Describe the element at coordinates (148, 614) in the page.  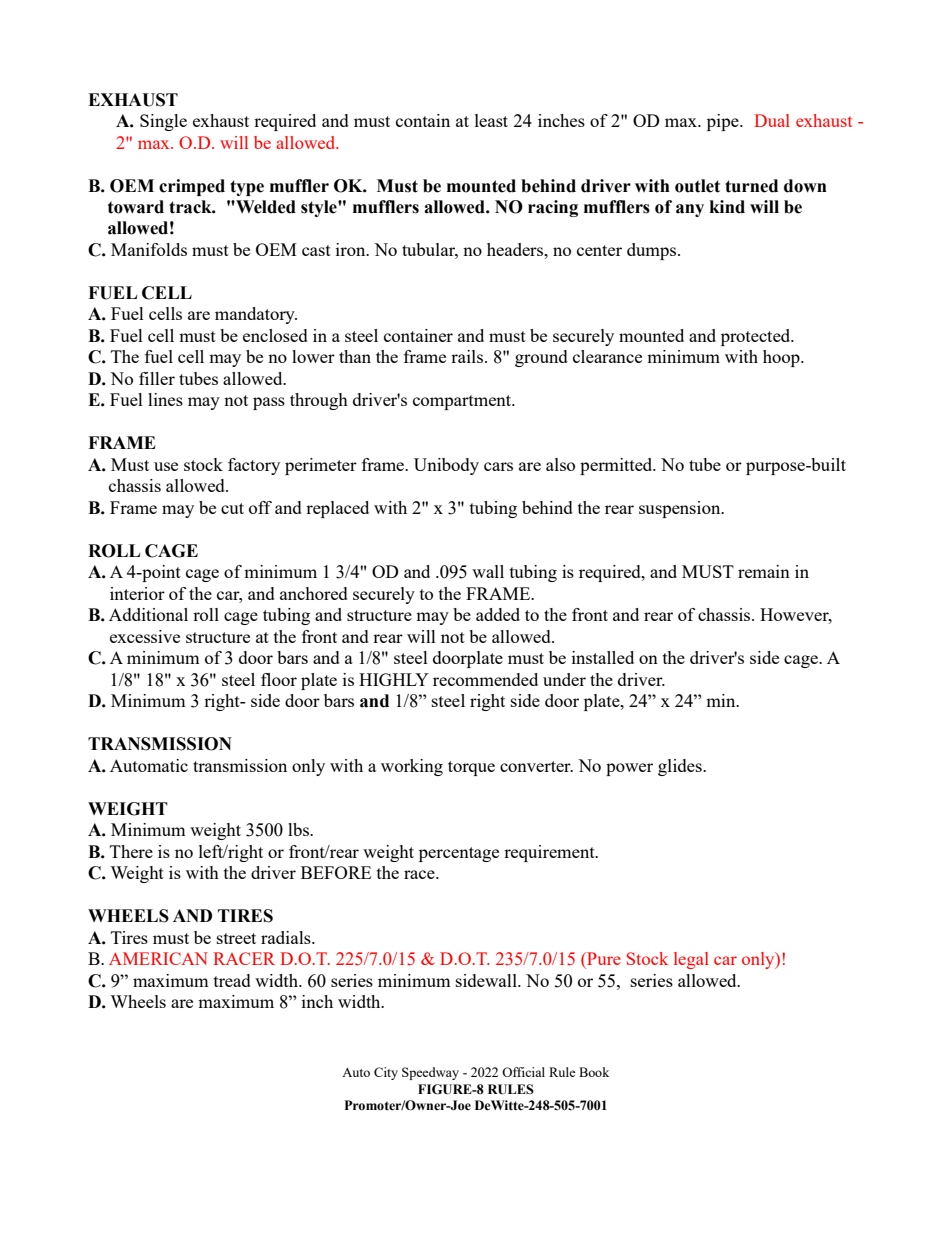
I see `Additional` at that location.
